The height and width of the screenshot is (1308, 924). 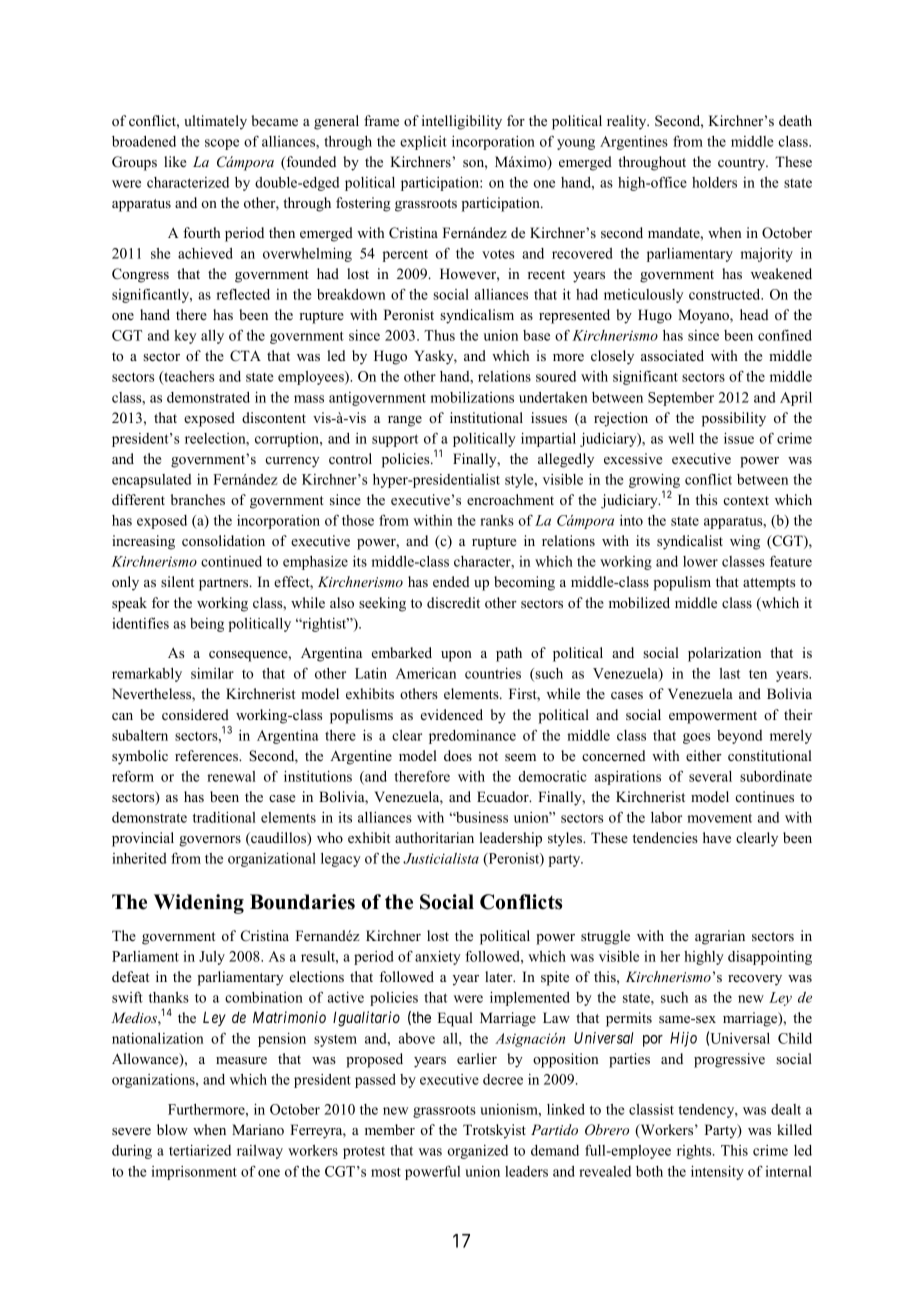 I want to click on authoritarian, so click(x=434, y=837).
